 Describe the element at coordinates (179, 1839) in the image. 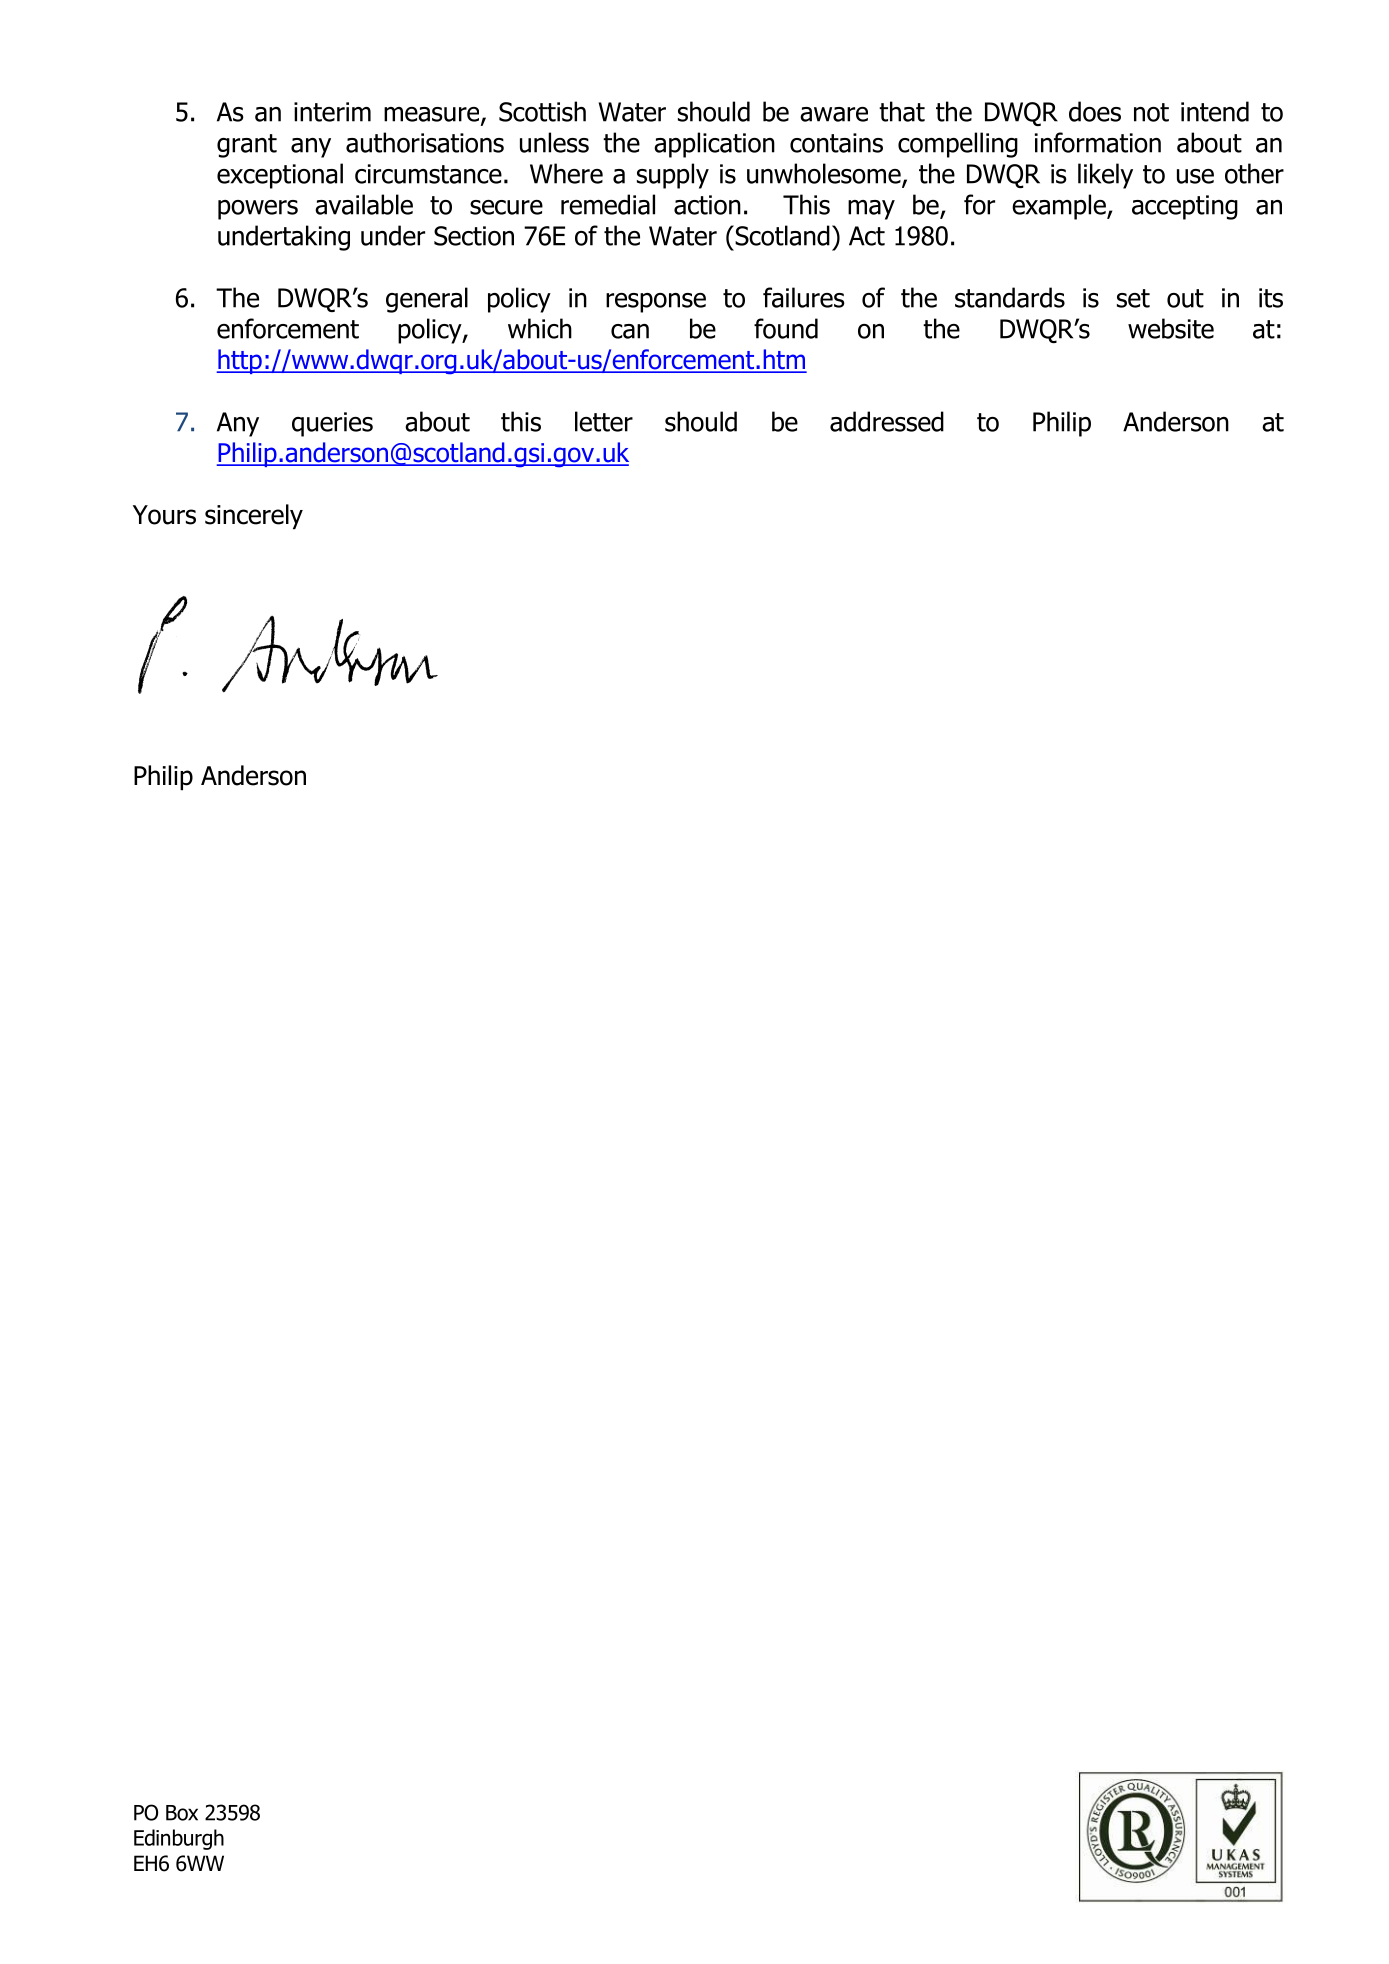

I see `Edinburgh` at that location.
